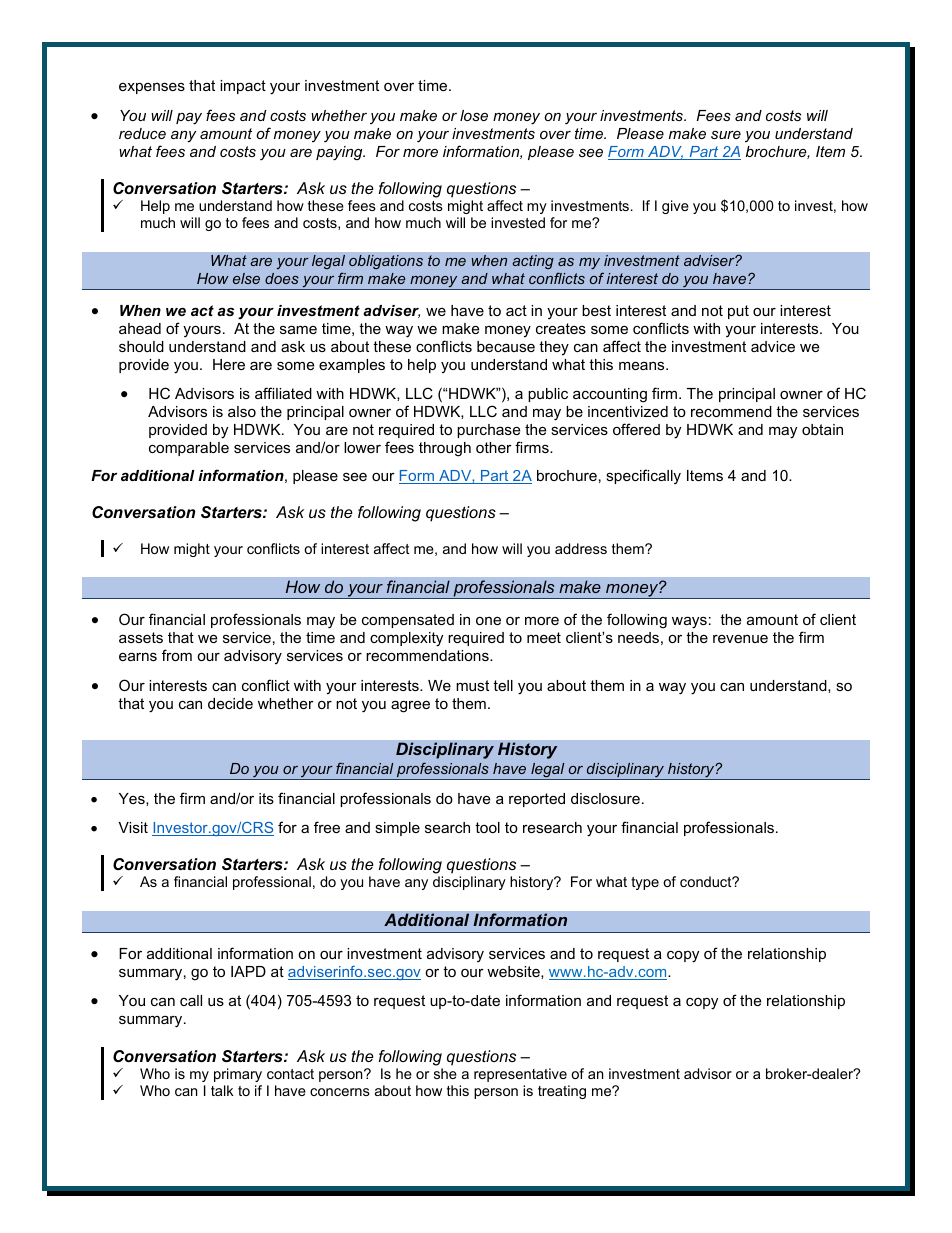 This document has height=1233, width=952. Describe the element at coordinates (562, 1092) in the document. I see `treating` at that location.
